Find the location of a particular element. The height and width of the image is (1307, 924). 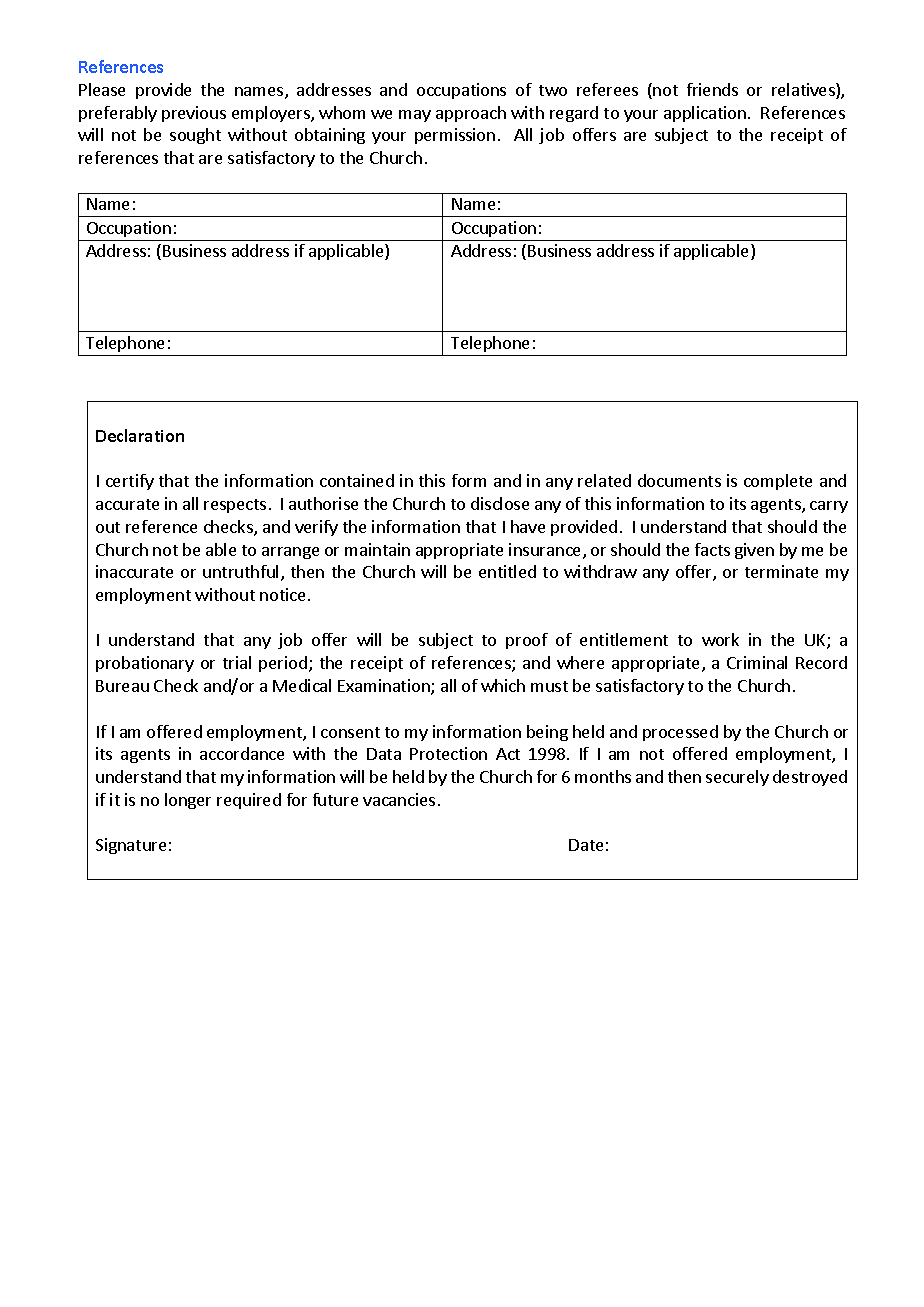

application is located at coordinates (705, 114).
